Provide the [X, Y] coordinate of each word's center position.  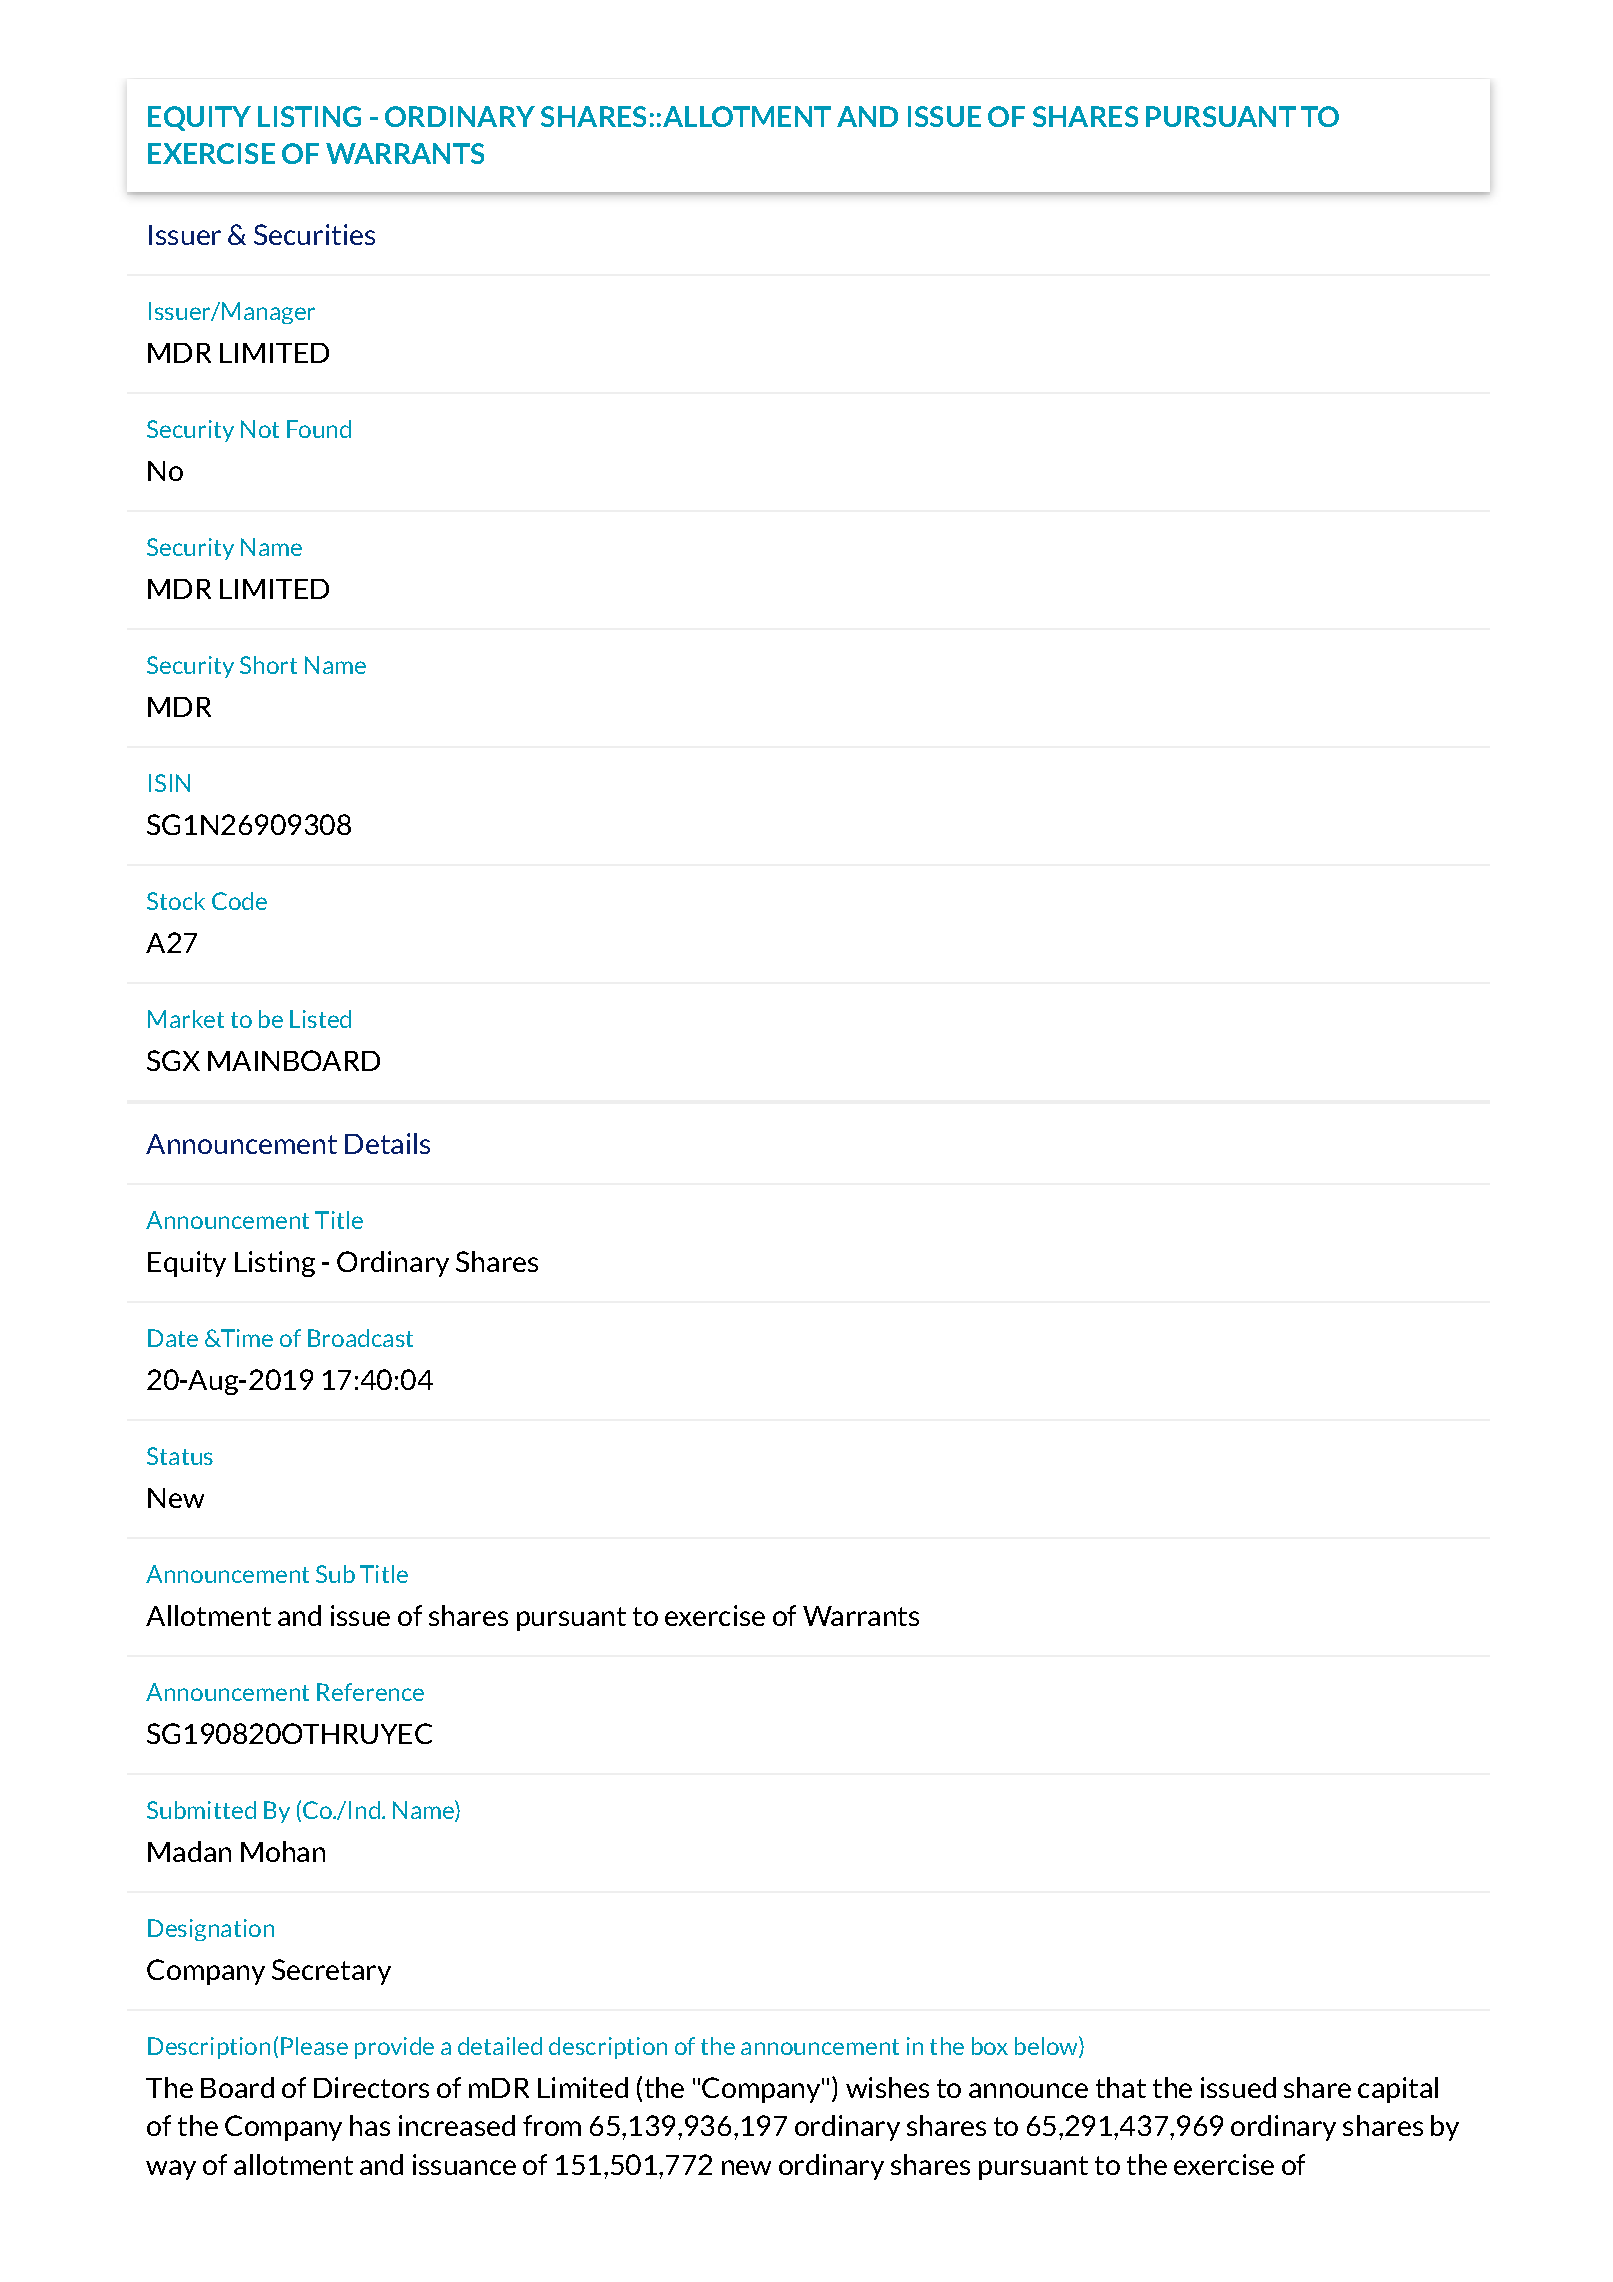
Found [319, 429]
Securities [314, 234]
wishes [887, 2087]
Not [260, 429]
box [990, 2046]
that [1121, 2087]
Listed [320, 1019]
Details [387, 1143]
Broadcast [360, 1338]
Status [180, 1456]
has [370, 2125]
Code [239, 901]
